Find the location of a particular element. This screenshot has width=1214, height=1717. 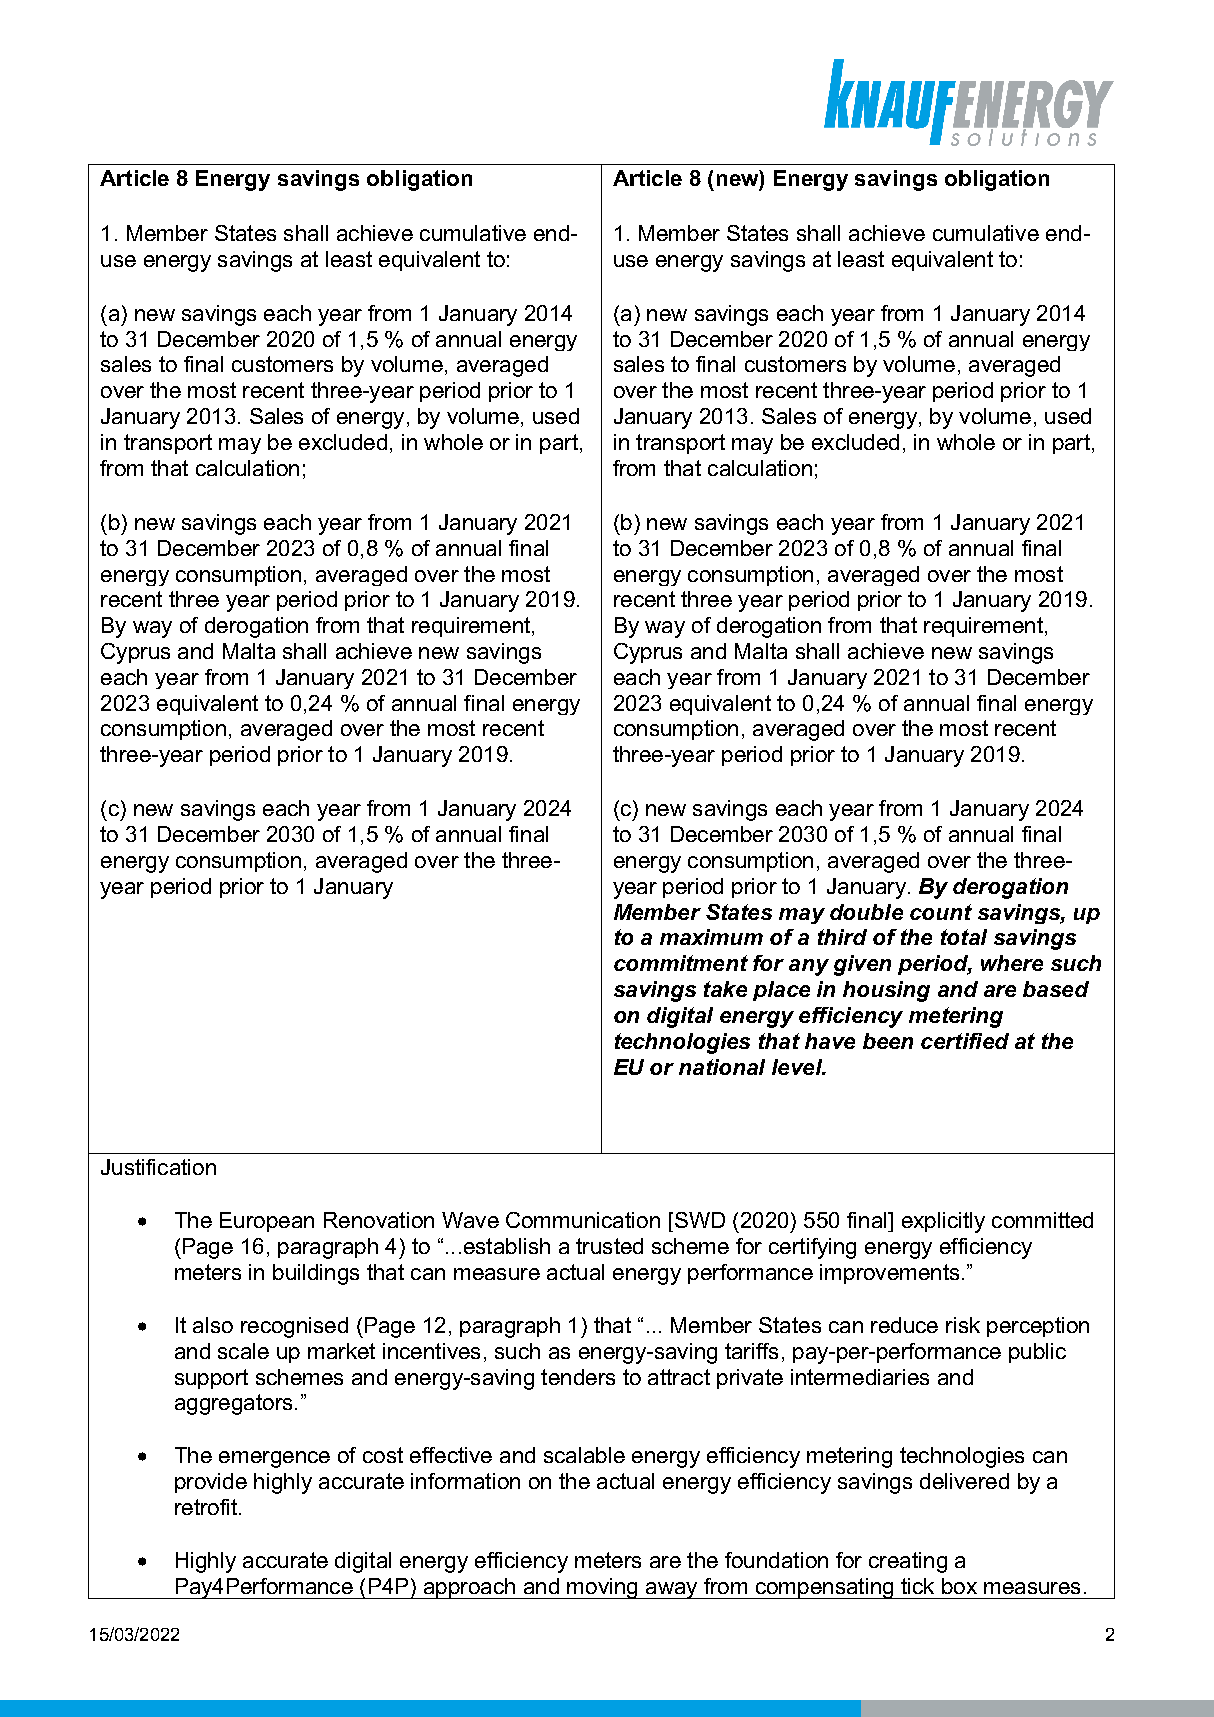

moving is located at coordinates (603, 1588).
